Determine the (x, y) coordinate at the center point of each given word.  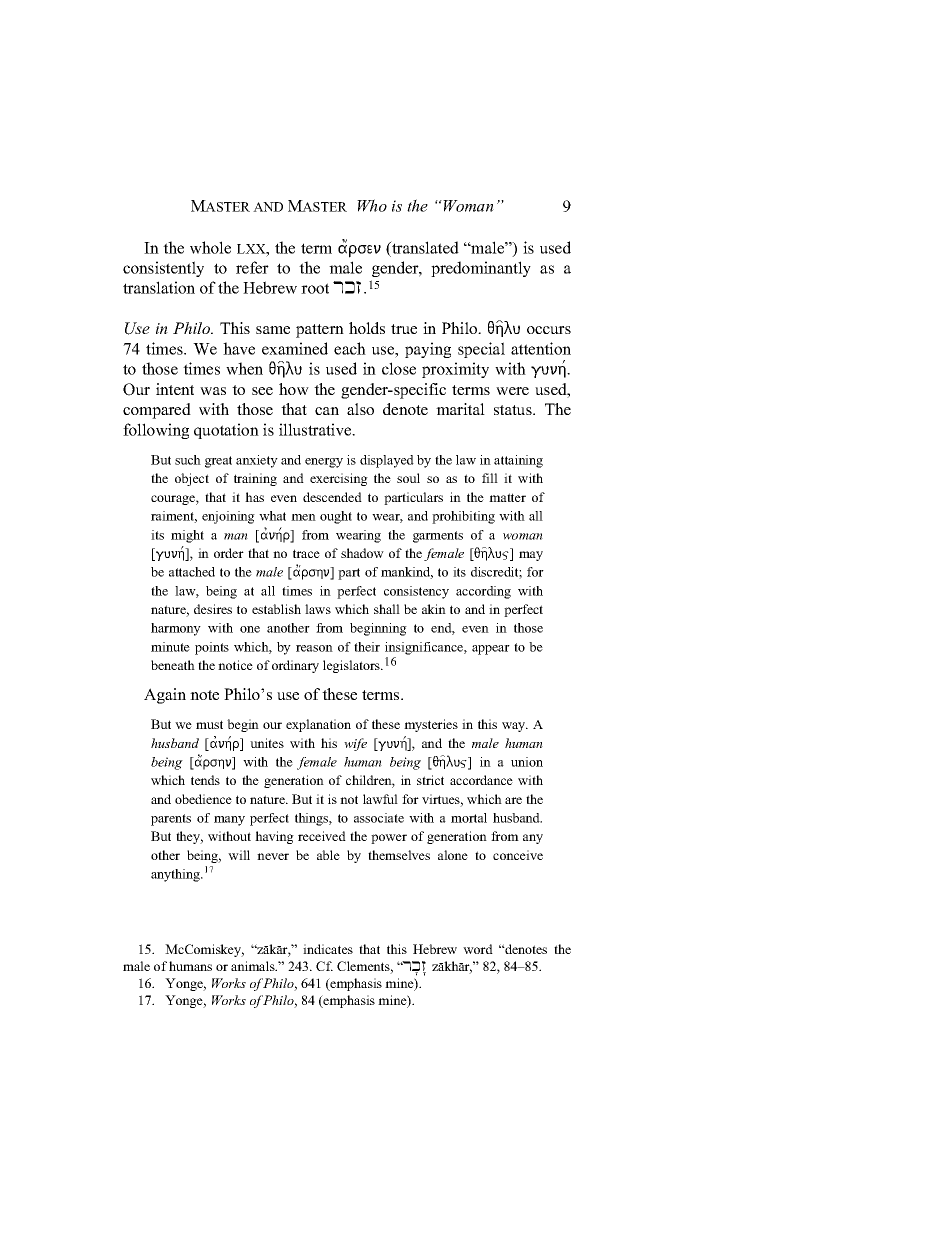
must (209, 724)
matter (507, 497)
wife (355, 744)
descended (332, 497)
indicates (328, 949)
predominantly (481, 269)
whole (210, 247)
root (315, 288)
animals (254, 966)
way (515, 727)
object (192, 479)
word (478, 949)
